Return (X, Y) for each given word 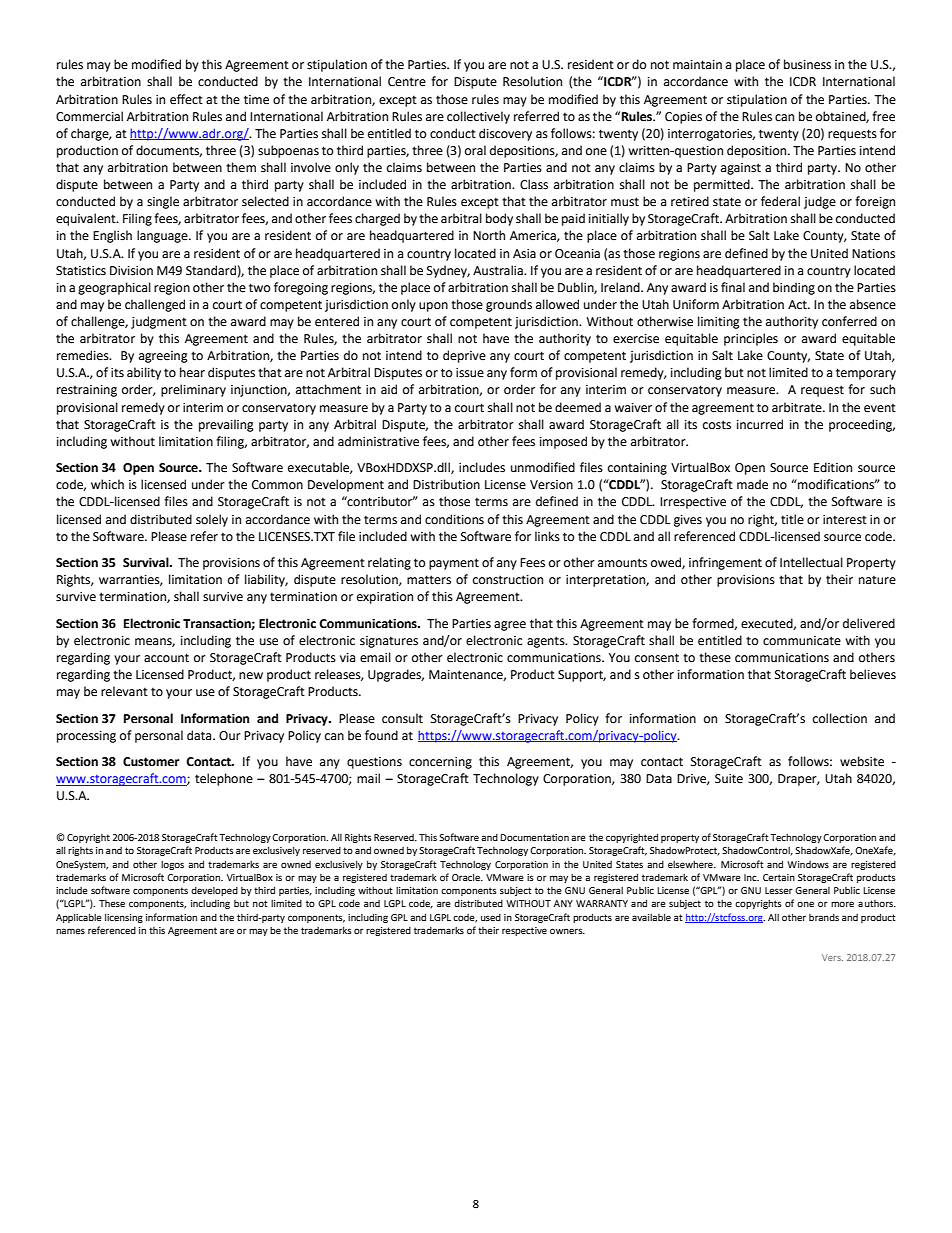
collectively (478, 117)
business (807, 64)
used (491, 917)
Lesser (779, 890)
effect (186, 99)
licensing (124, 918)
